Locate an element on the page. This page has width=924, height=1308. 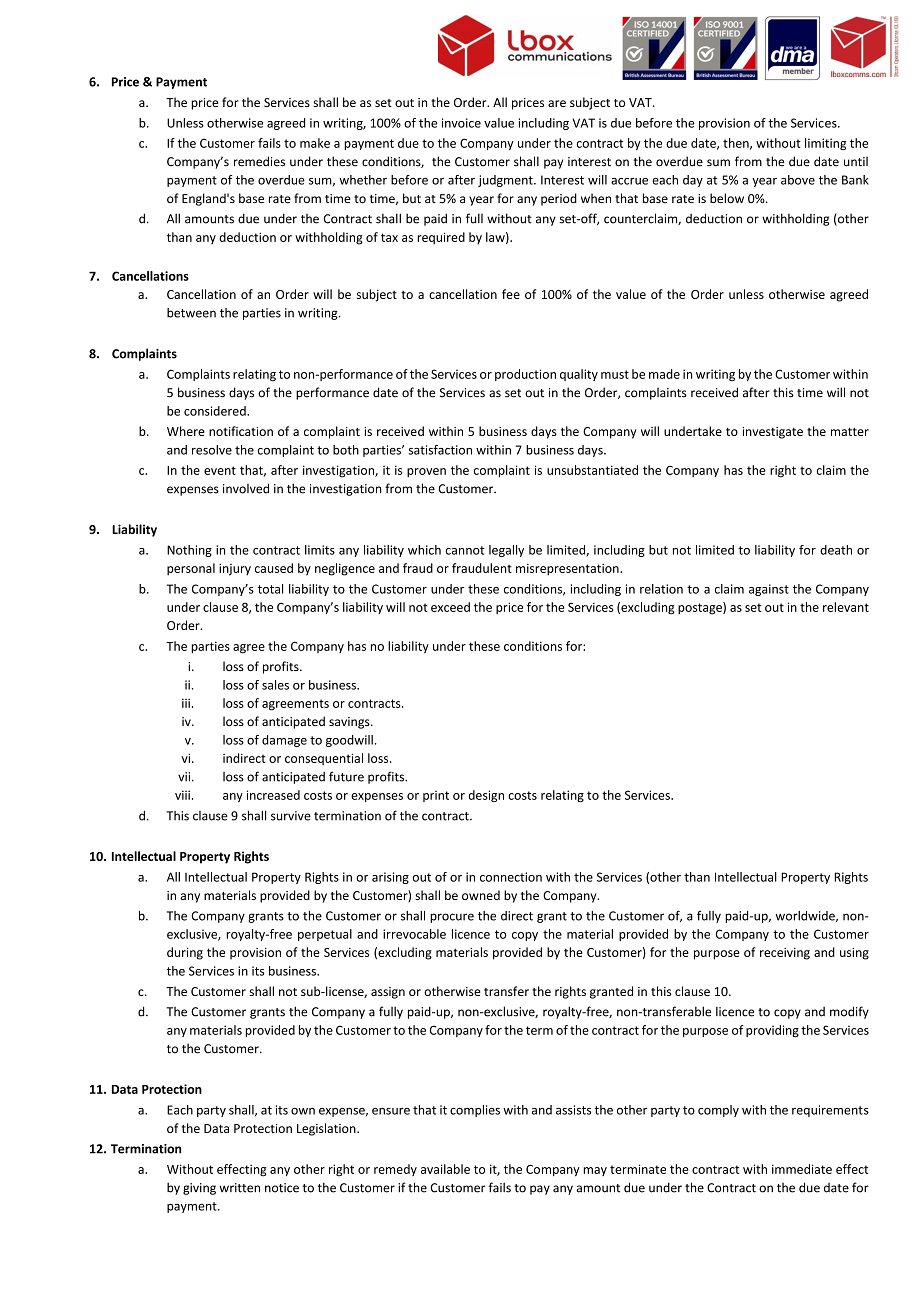
production is located at coordinates (525, 375).
